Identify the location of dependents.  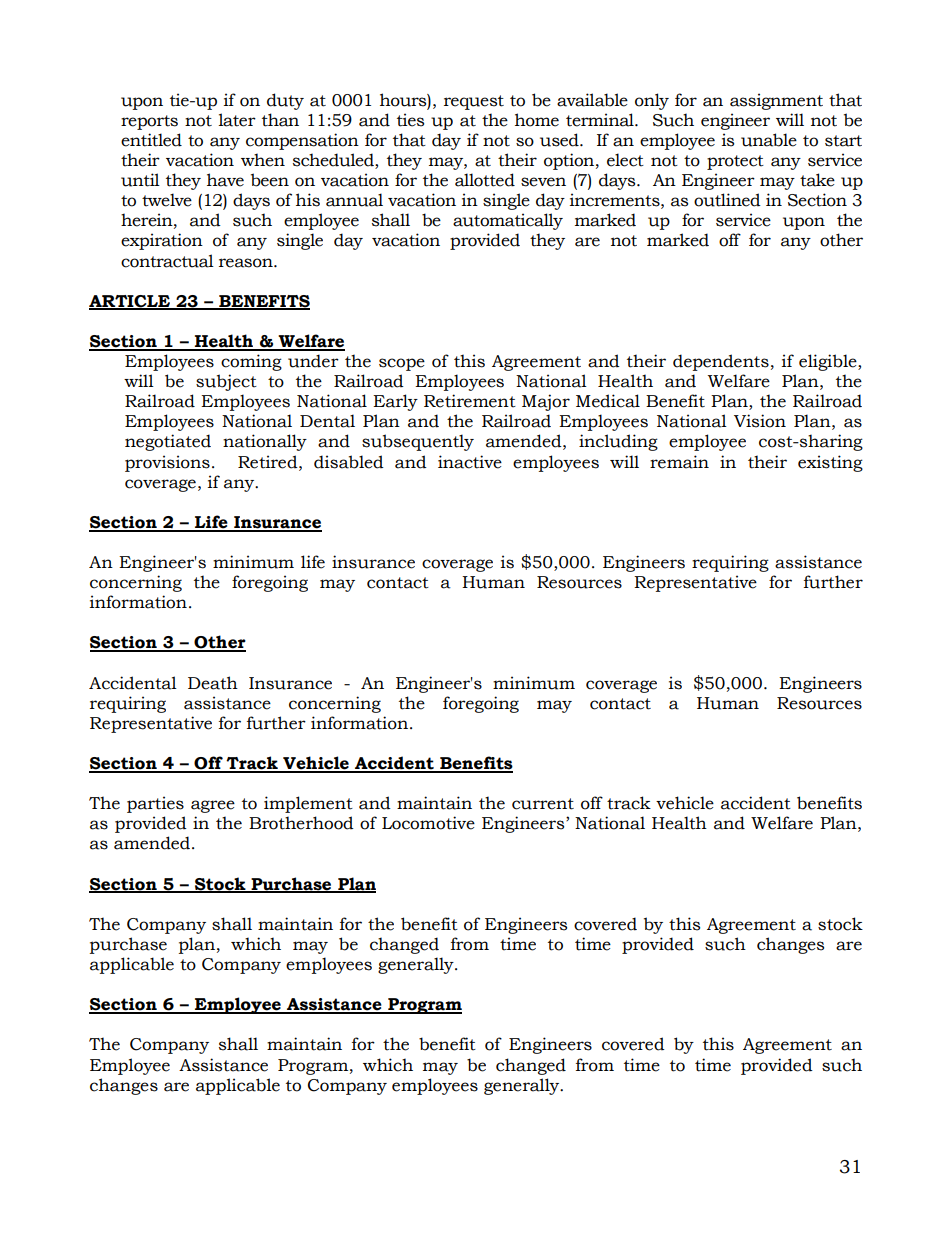
(721, 362).
